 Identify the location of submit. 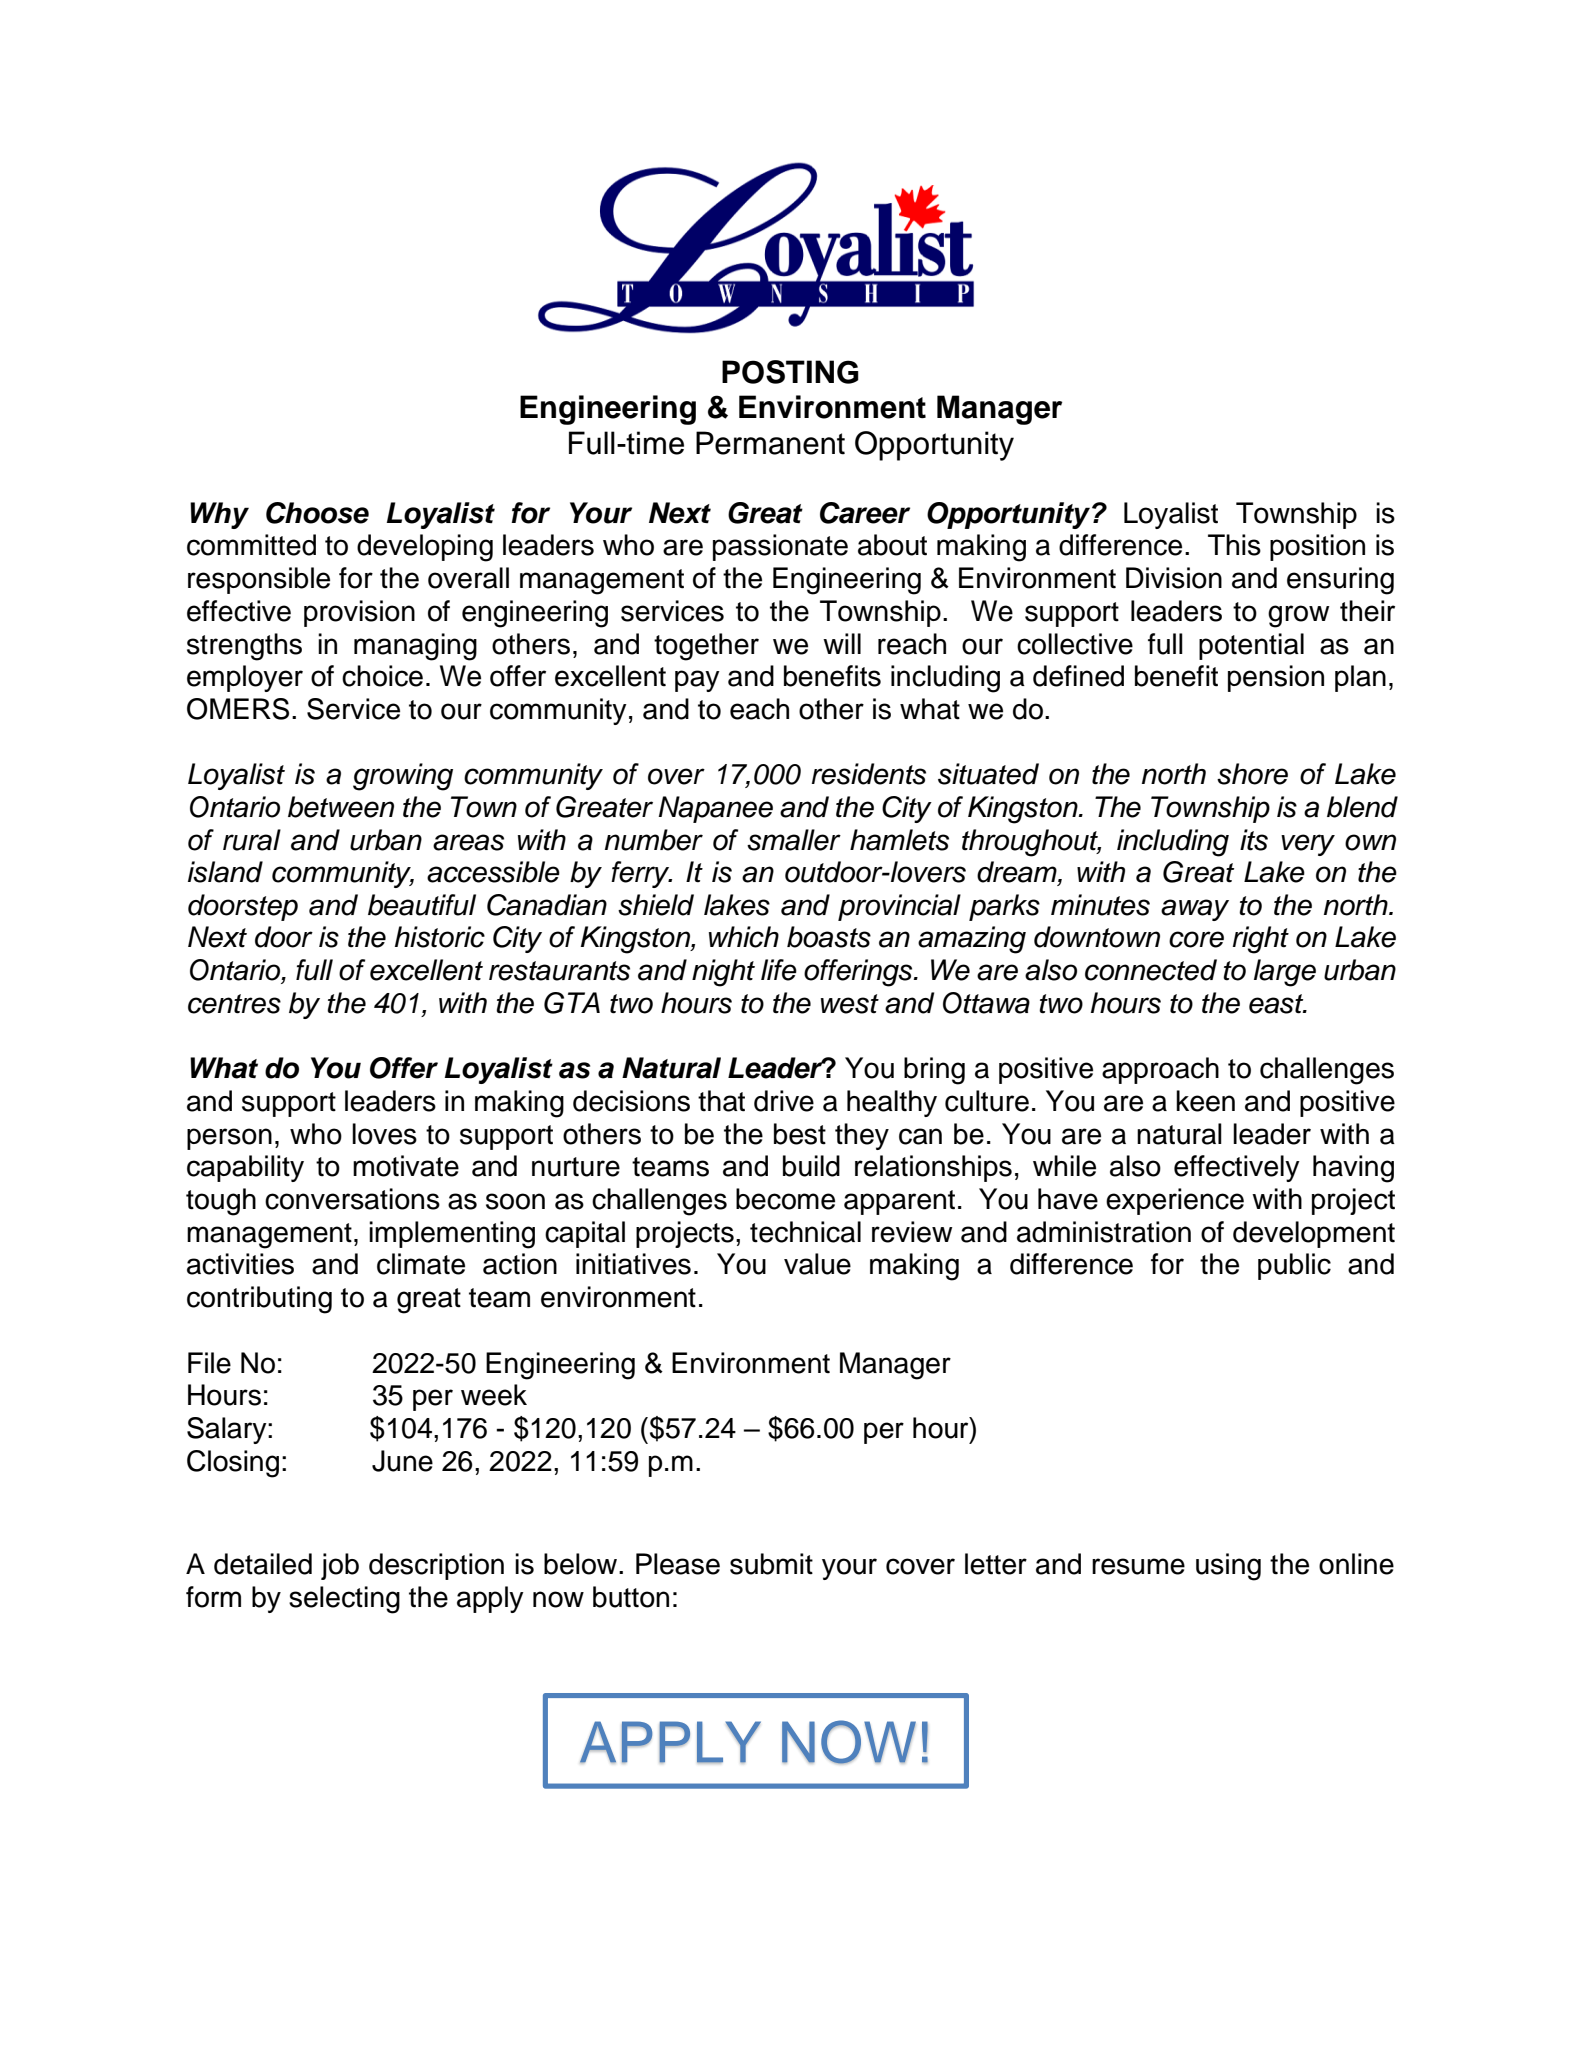
(771, 1564).
